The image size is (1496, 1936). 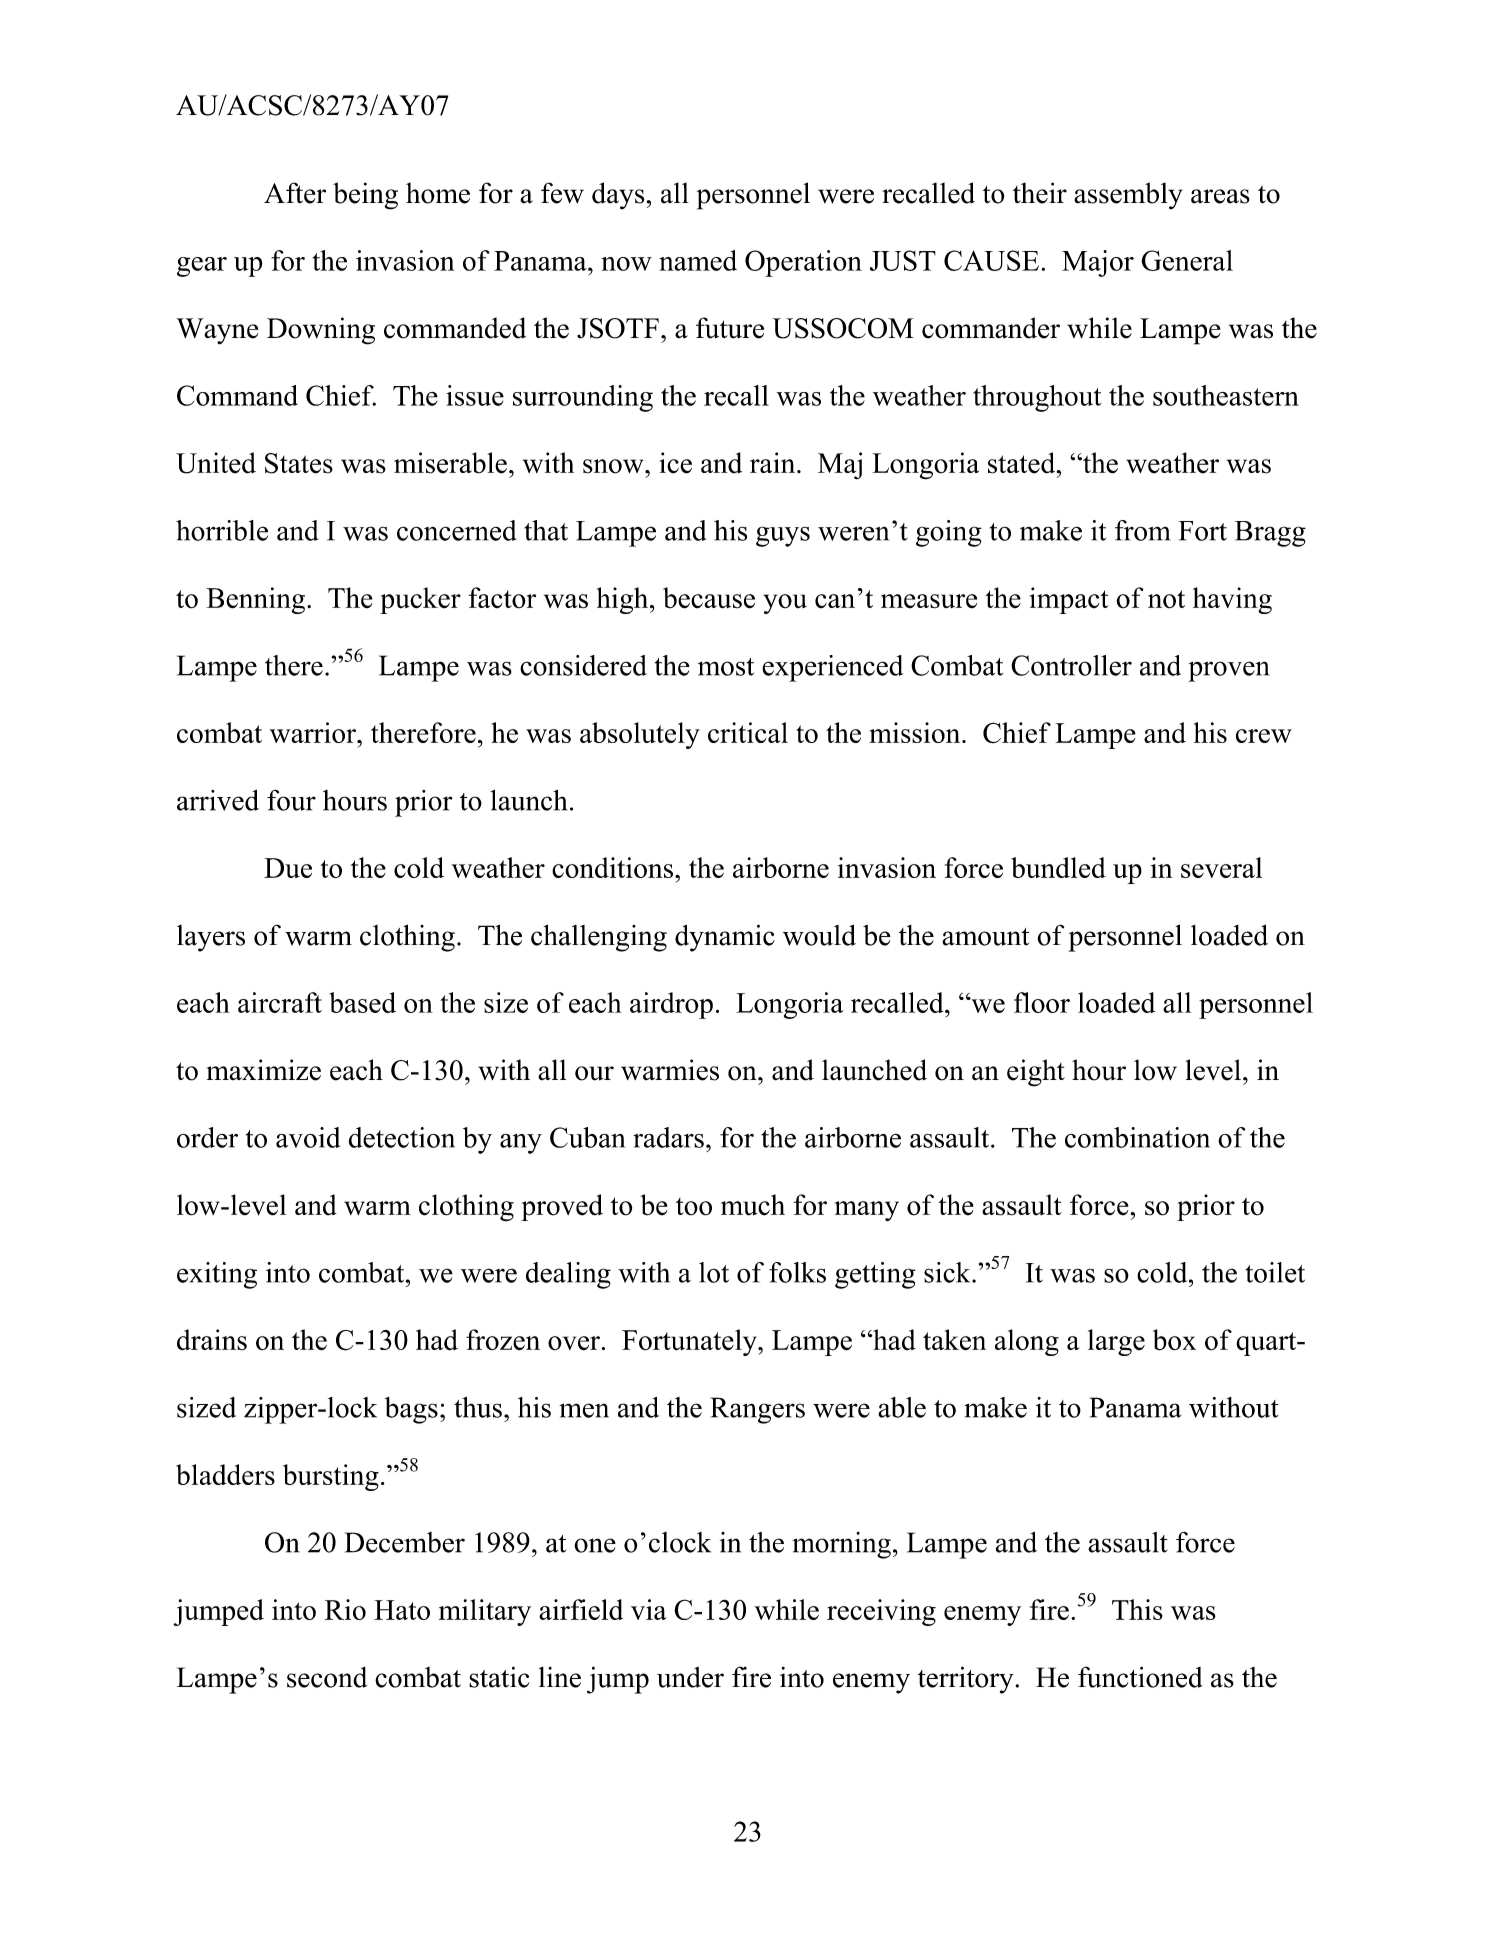 What do you see at coordinates (291, 800) in the document?
I see `four` at bounding box center [291, 800].
